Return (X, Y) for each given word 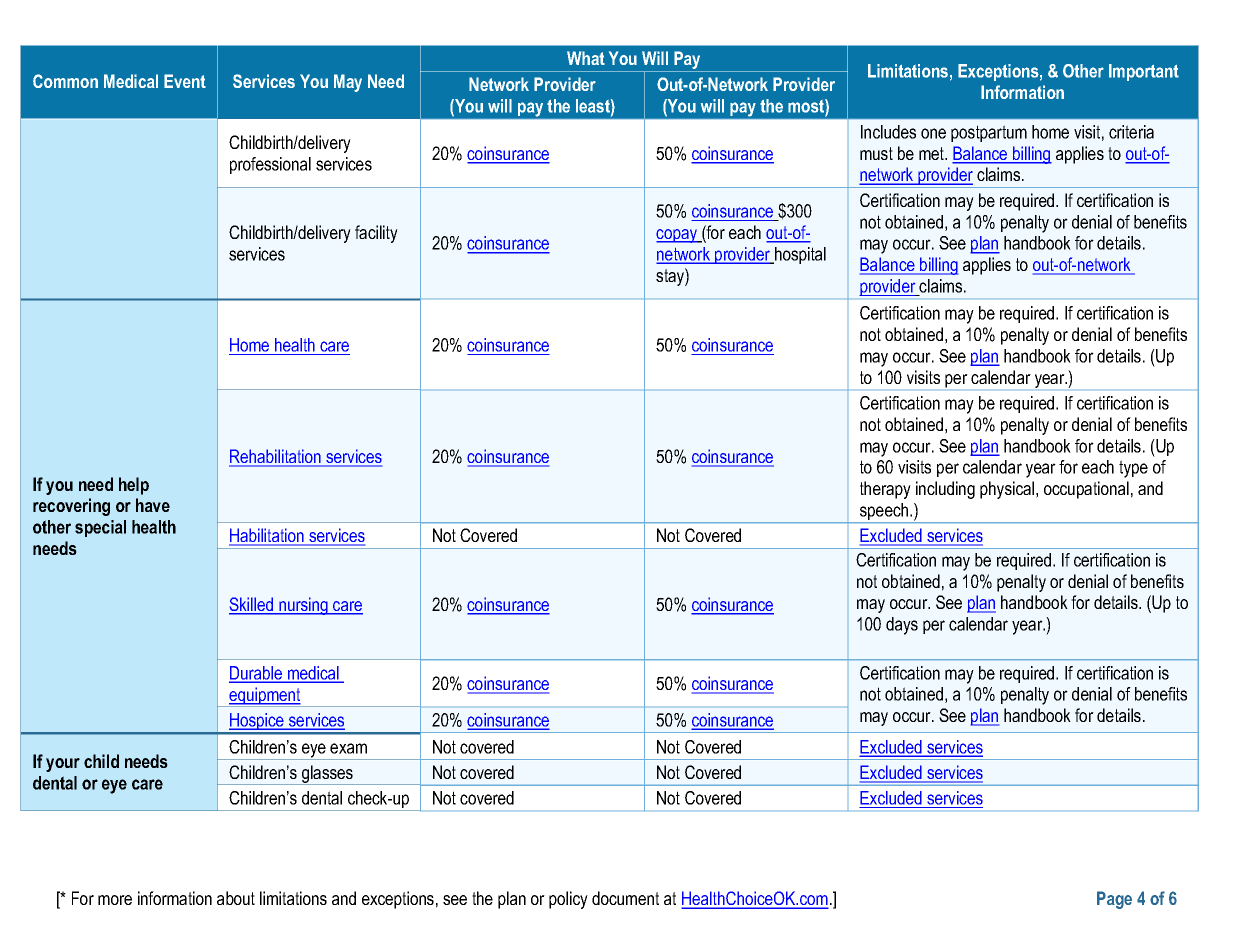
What (586, 58)
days (902, 626)
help (134, 486)
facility (376, 234)
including (945, 490)
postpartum (989, 133)
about (236, 898)
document (625, 898)
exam (348, 748)
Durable (257, 674)
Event (185, 81)
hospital (799, 255)
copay (678, 236)
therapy (885, 490)
